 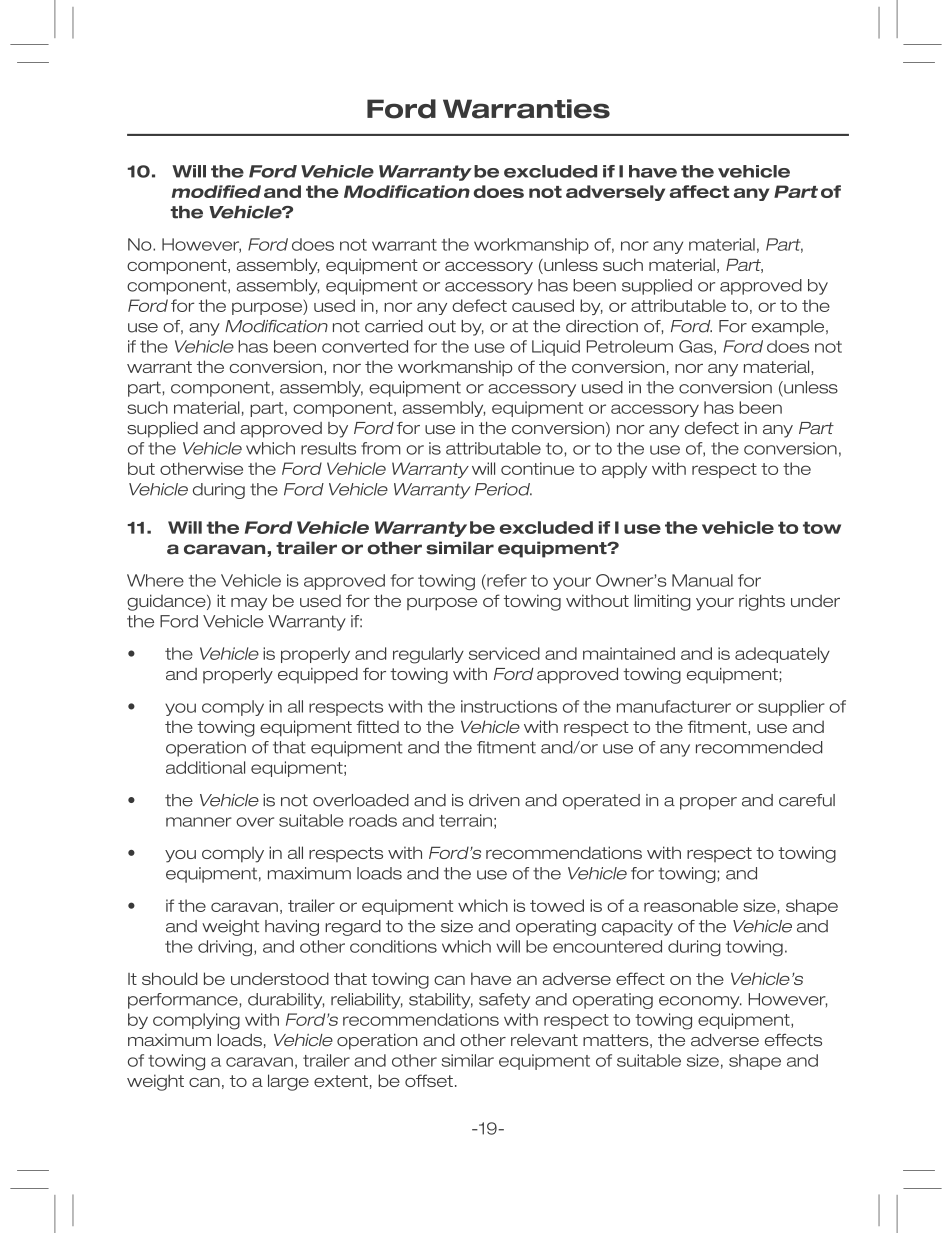 I want to click on serviced, so click(x=504, y=653).
